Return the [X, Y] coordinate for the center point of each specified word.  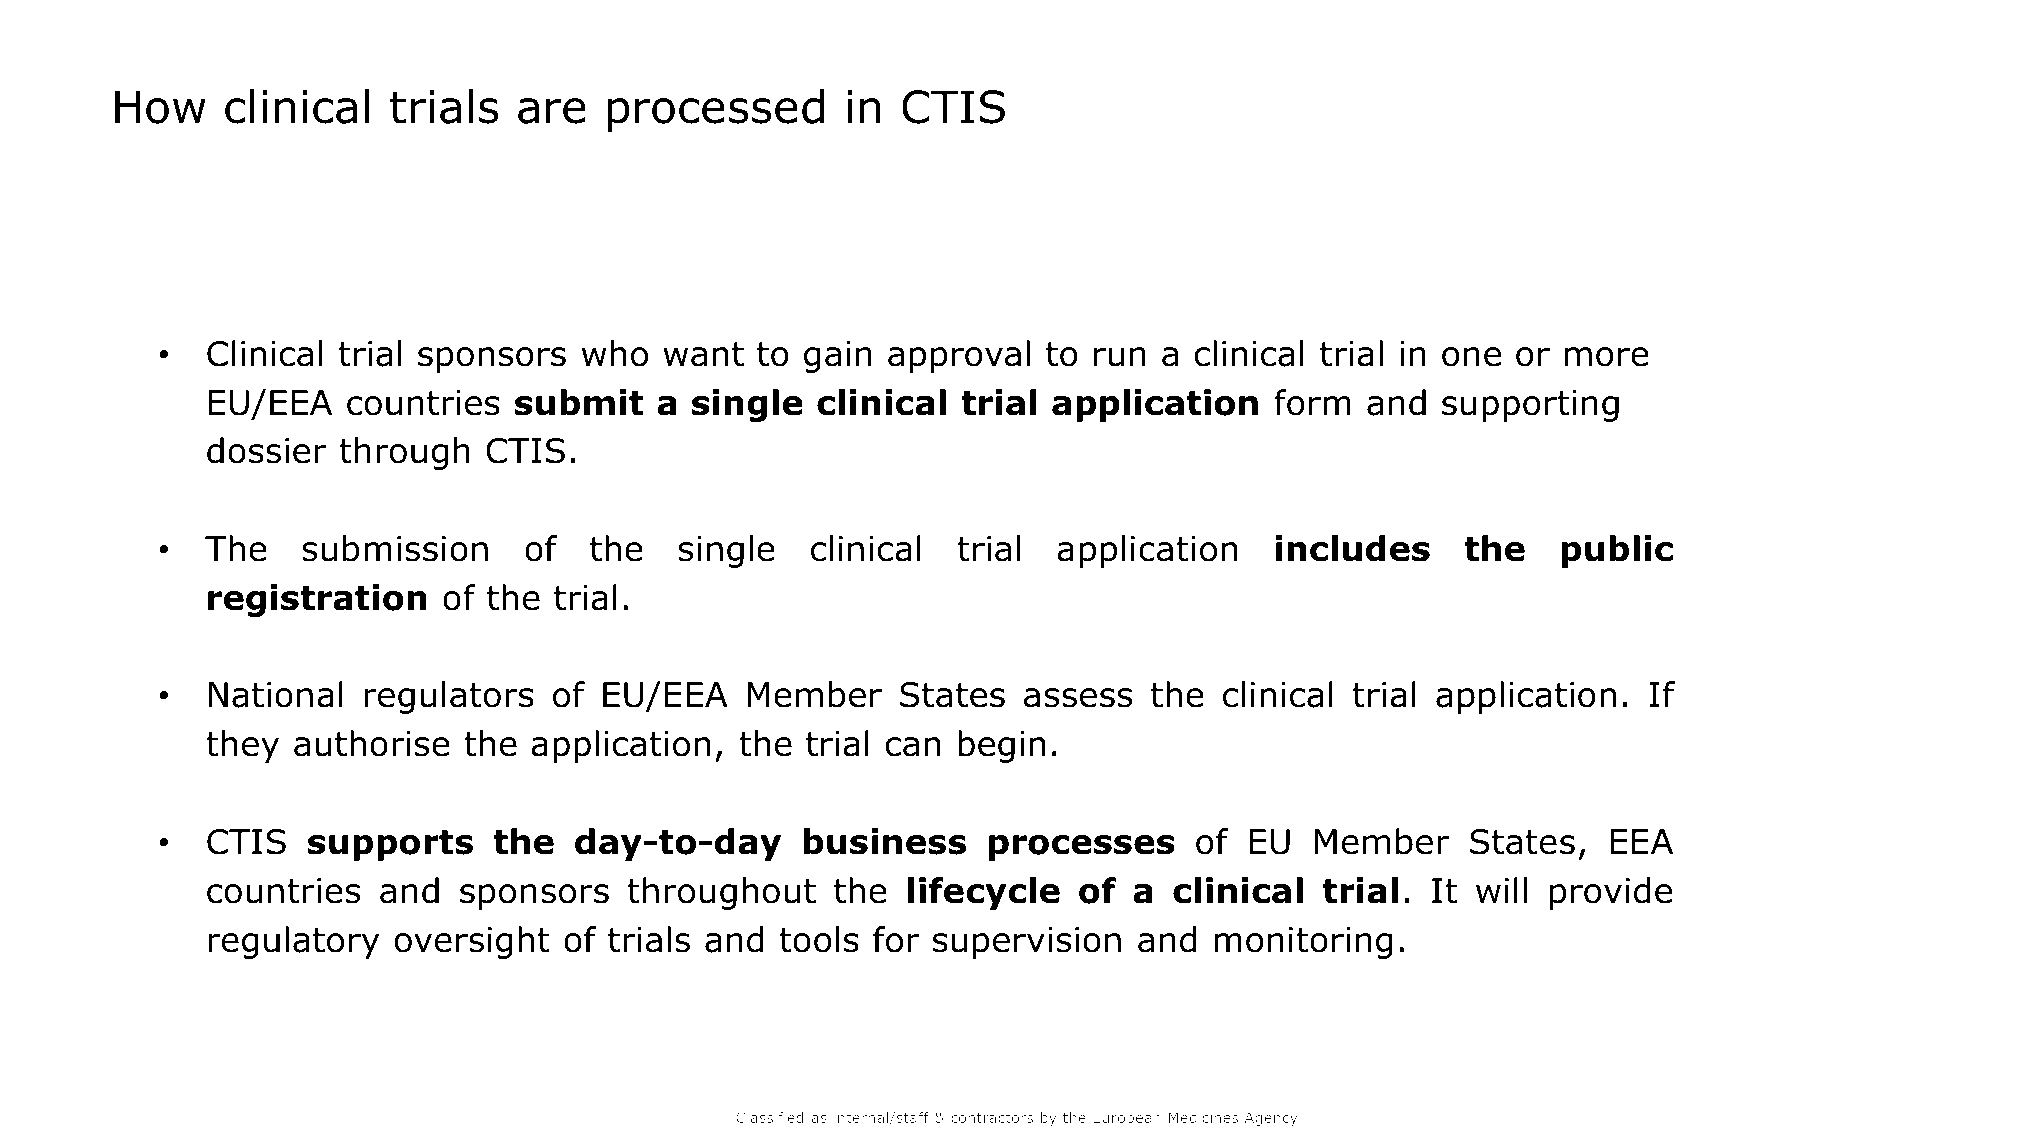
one [1471, 357]
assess [1078, 698]
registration [317, 600]
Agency [1271, 1119]
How [160, 107]
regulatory [293, 942]
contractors [992, 1117]
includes [1353, 548]
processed [716, 110]
